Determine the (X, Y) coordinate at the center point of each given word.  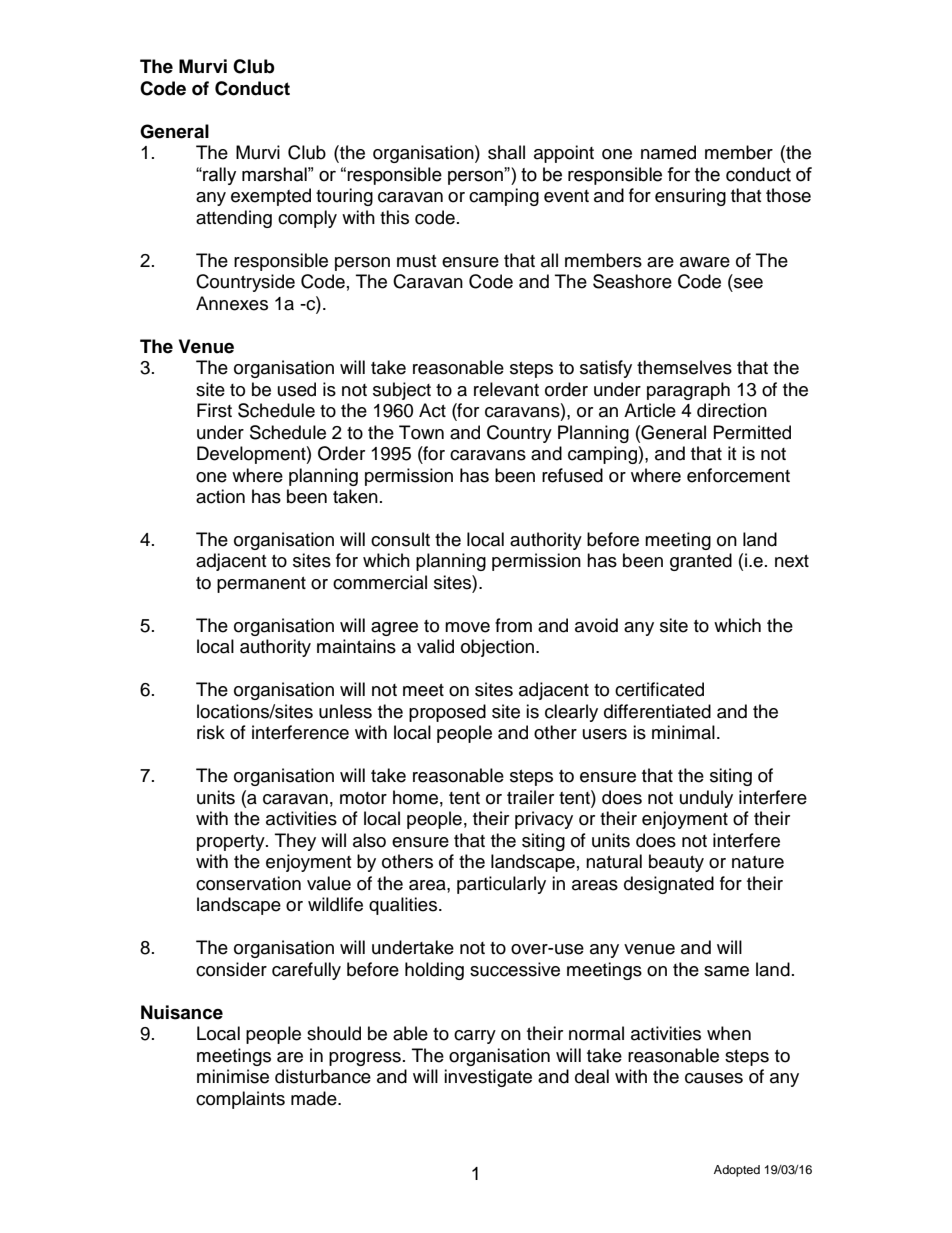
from (513, 625)
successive (515, 969)
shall (506, 152)
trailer (530, 797)
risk (211, 732)
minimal (683, 732)
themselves (684, 367)
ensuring (690, 197)
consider (231, 969)
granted (701, 562)
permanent (261, 585)
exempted (271, 197)
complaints (240, 1100)
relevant (506, 389)
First (214, 410)
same (726, 971)
